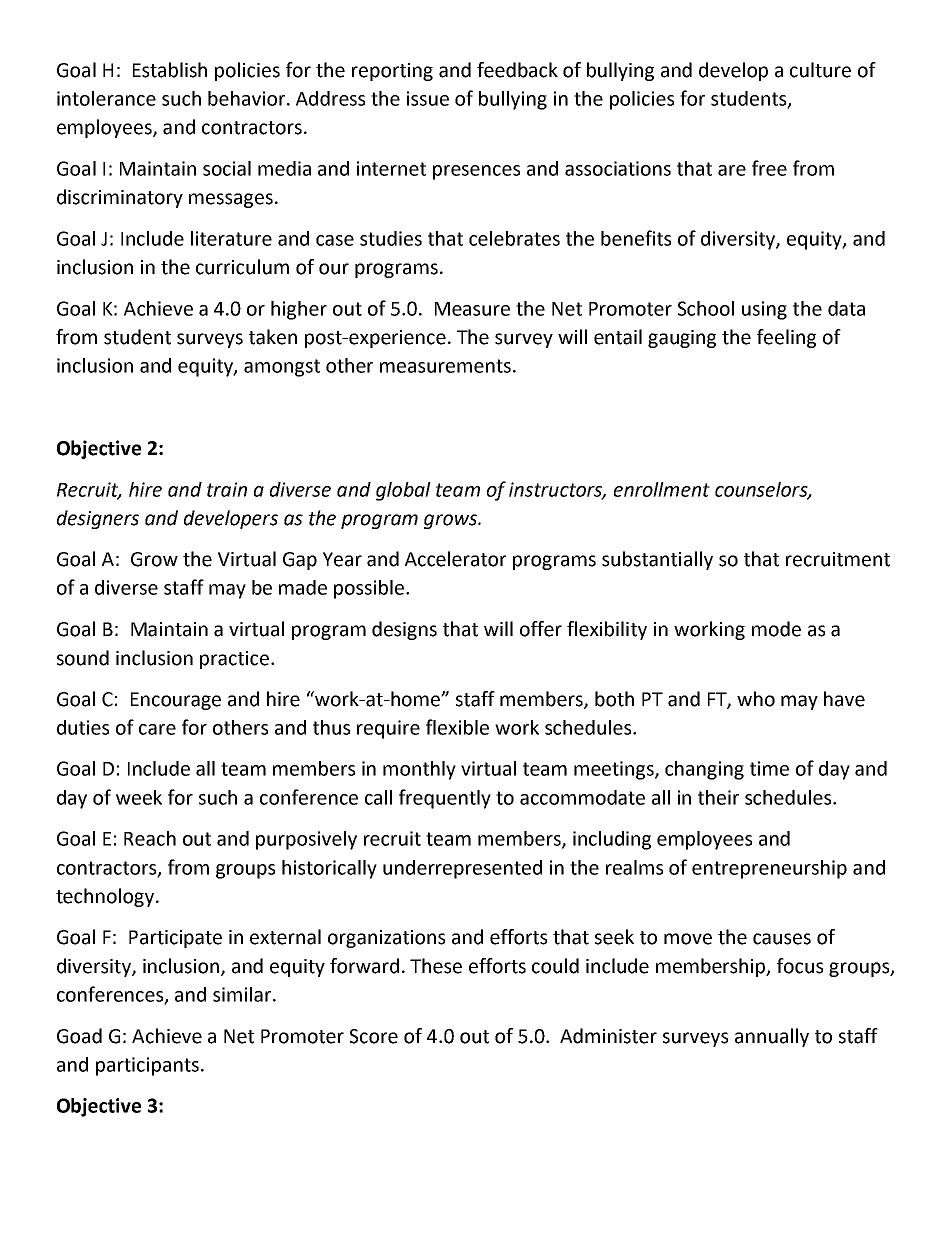  What do you see at coordinates (776, 629) in the image?
I see `mode` at bounding box center [776, 629].
